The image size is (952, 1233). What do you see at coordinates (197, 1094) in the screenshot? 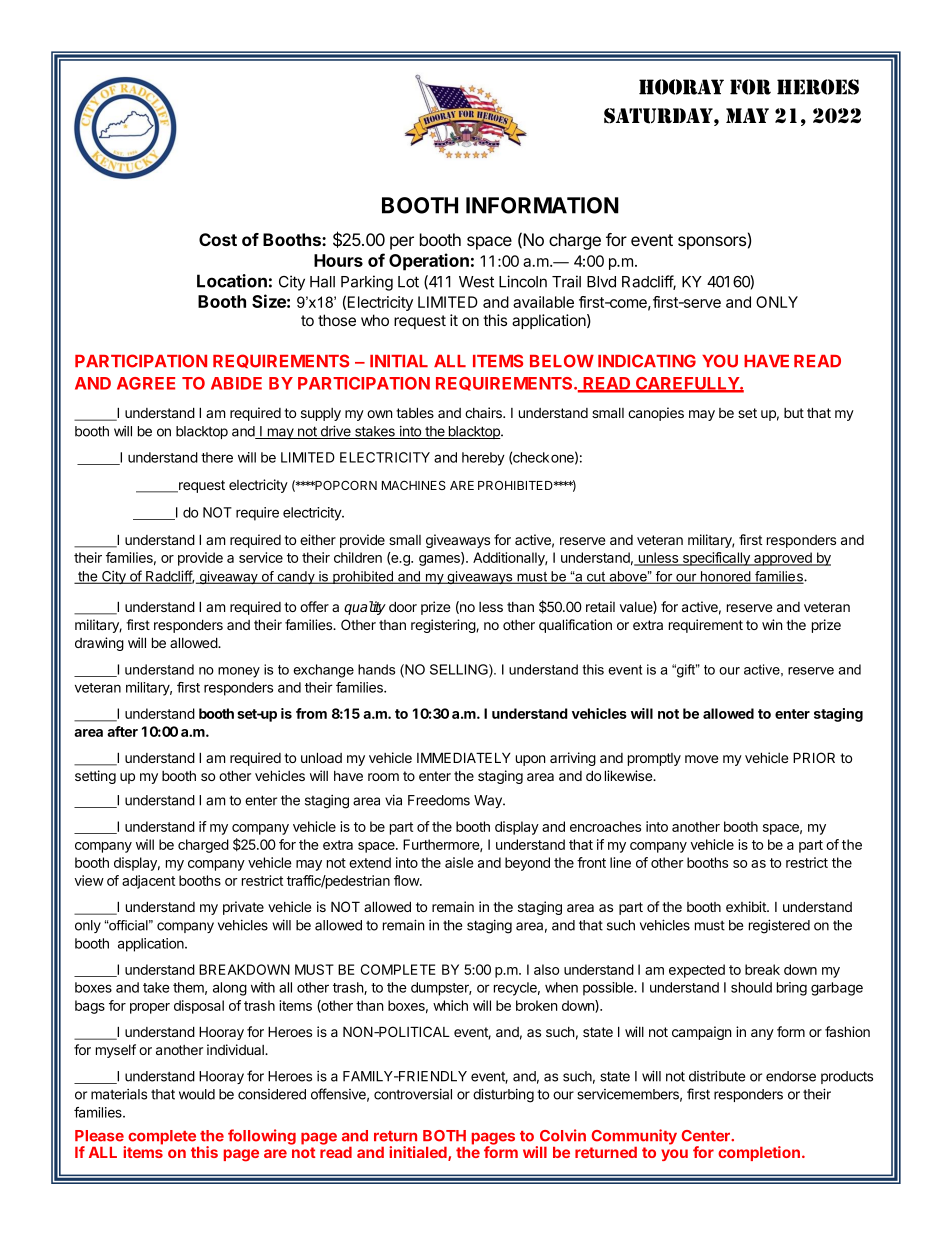
I see `would` at bounding box center [197, 1094].
